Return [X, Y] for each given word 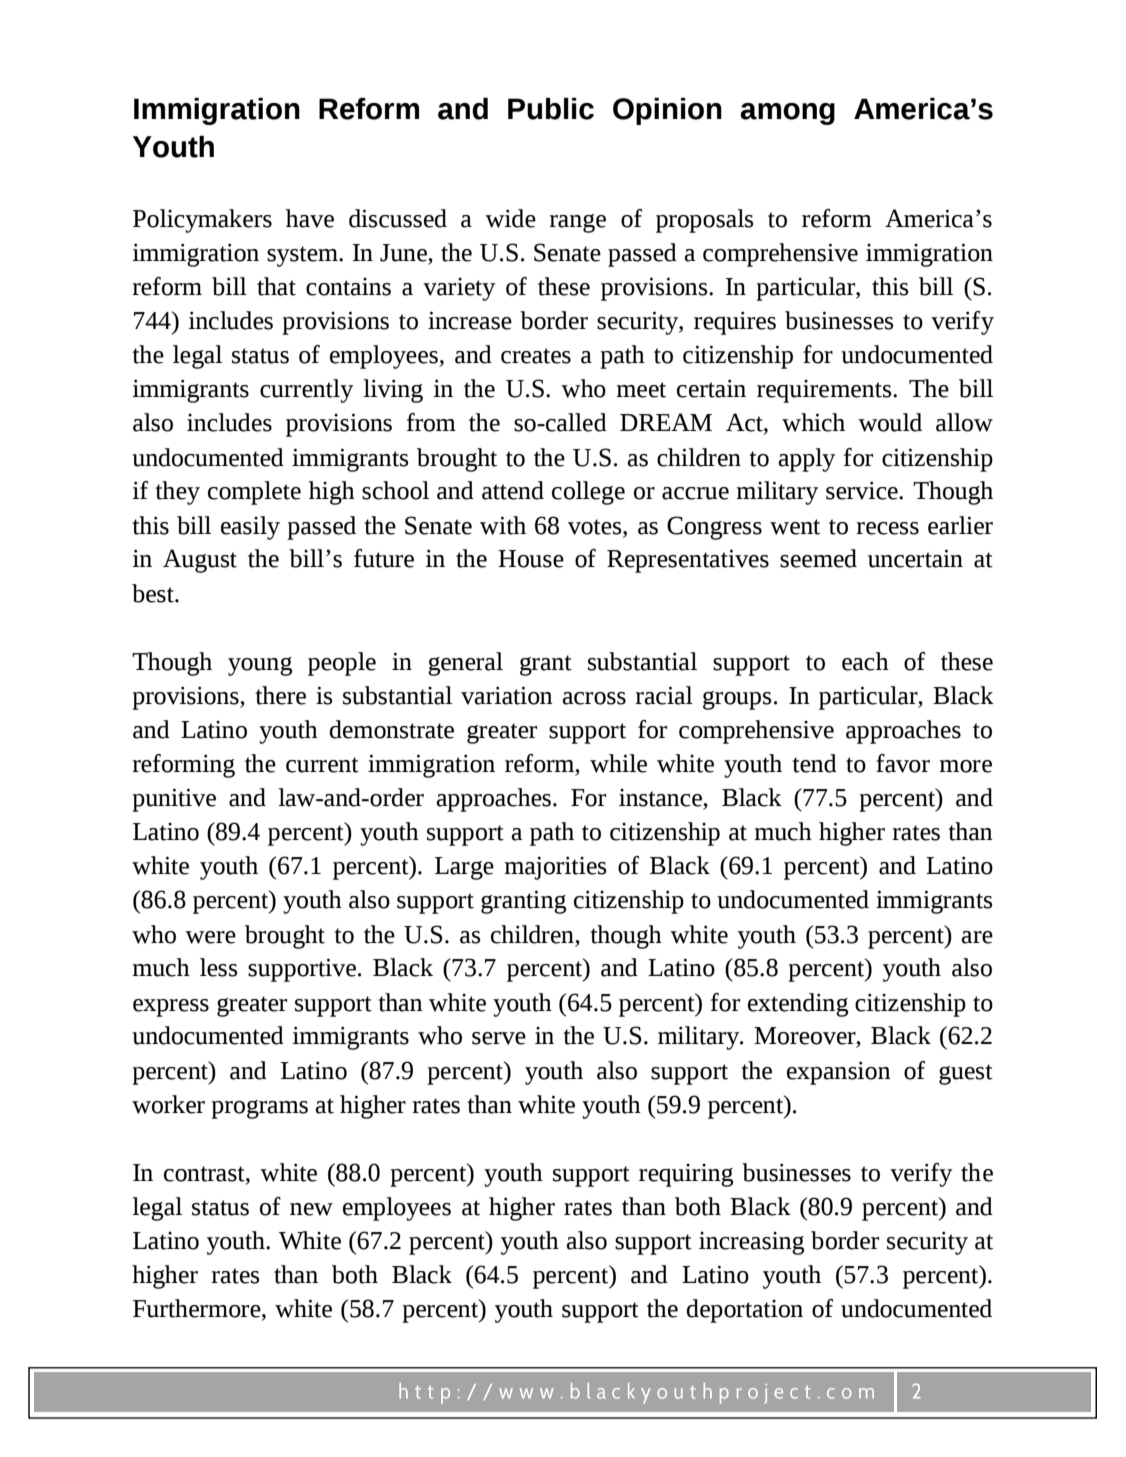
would [890, 422]
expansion [839, 1073]
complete [254, 493]
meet [641, 390]
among [787, 114]
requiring [686, 1175]
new [311, 1209]
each [865, 661]
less [218, 967]
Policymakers [202, 221]
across [594, 698]
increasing [751, 1243]
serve [499, 1038]
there [280, 695]
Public [551, 109]
